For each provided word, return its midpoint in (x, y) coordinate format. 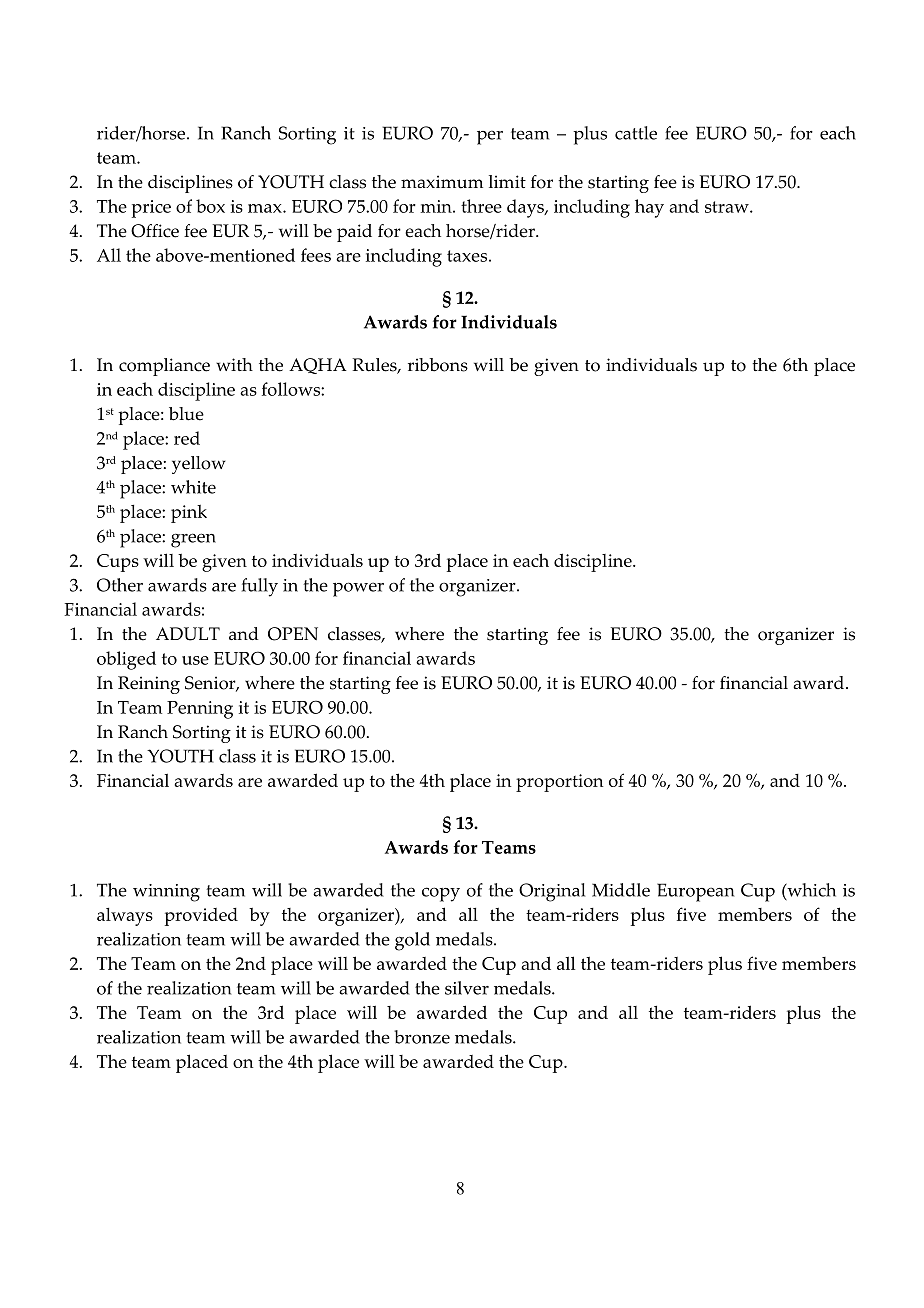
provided (201, 917)
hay (649, 208)
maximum (442, 182)
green (193, 540)
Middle (621, 890)
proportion (559, 783)
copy (441, 894)
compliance (164, 367)
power (358, 589)
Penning (200, 710)
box (210, 206)
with (234, 364)
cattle (636, 133)
